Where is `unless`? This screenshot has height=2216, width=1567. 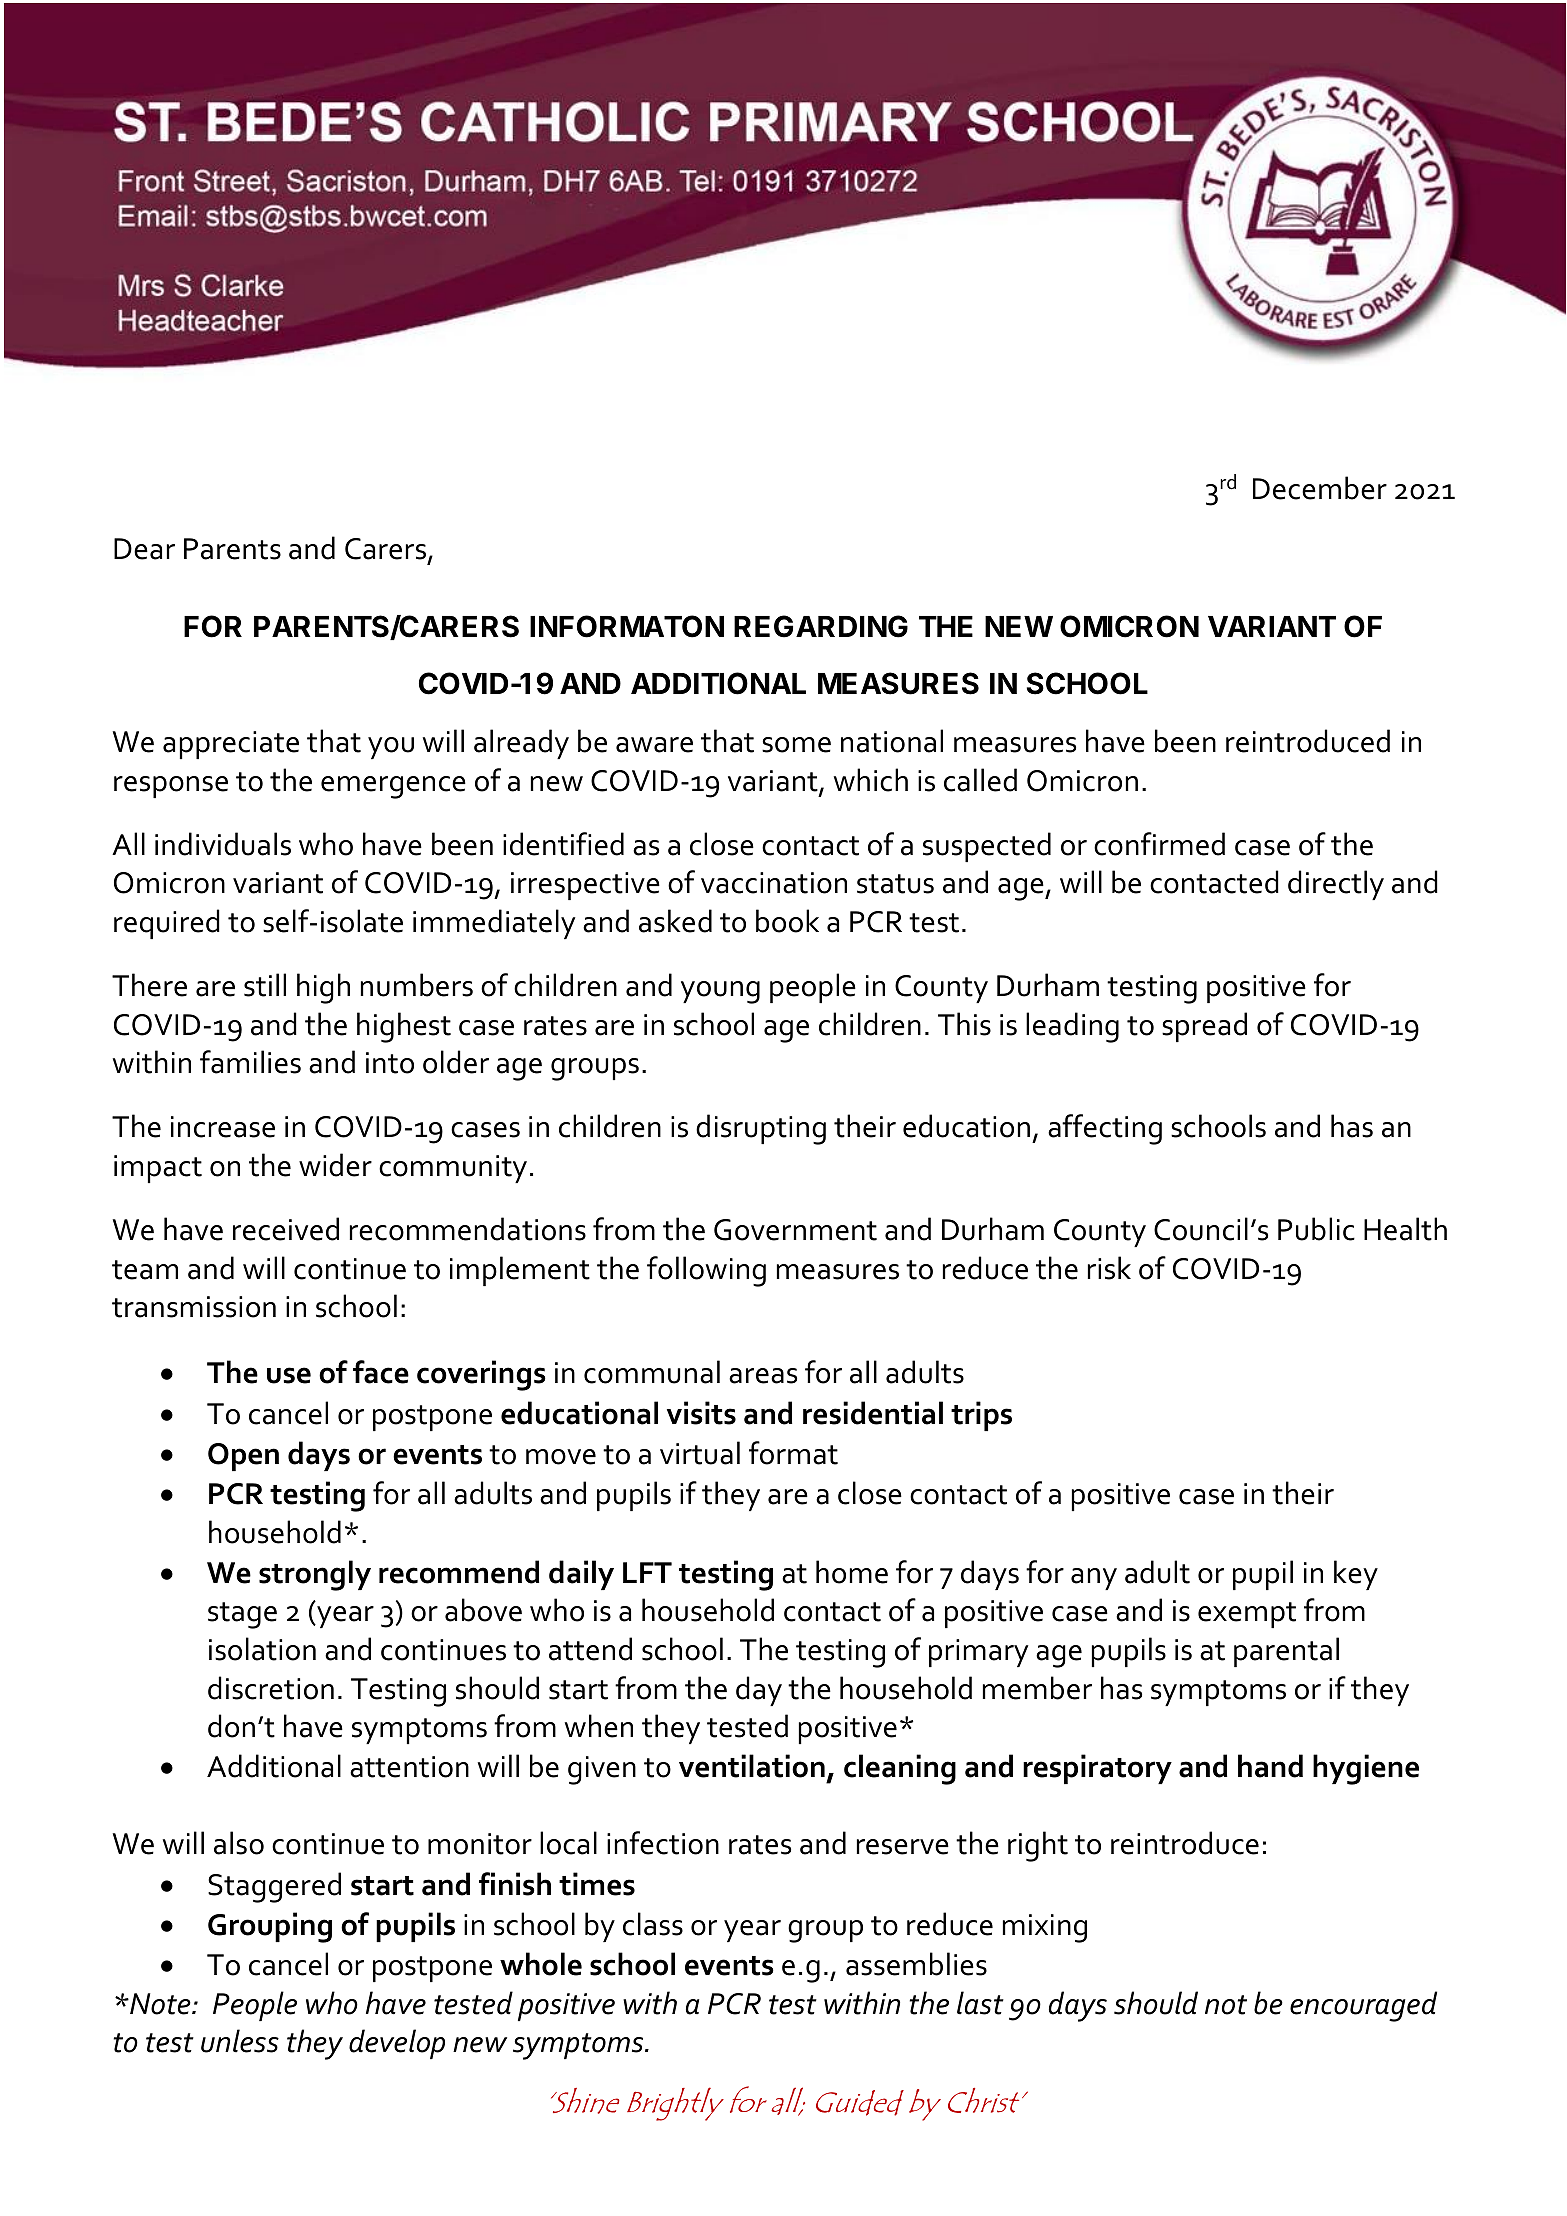
unless is located at coordinates (240, 2041).
